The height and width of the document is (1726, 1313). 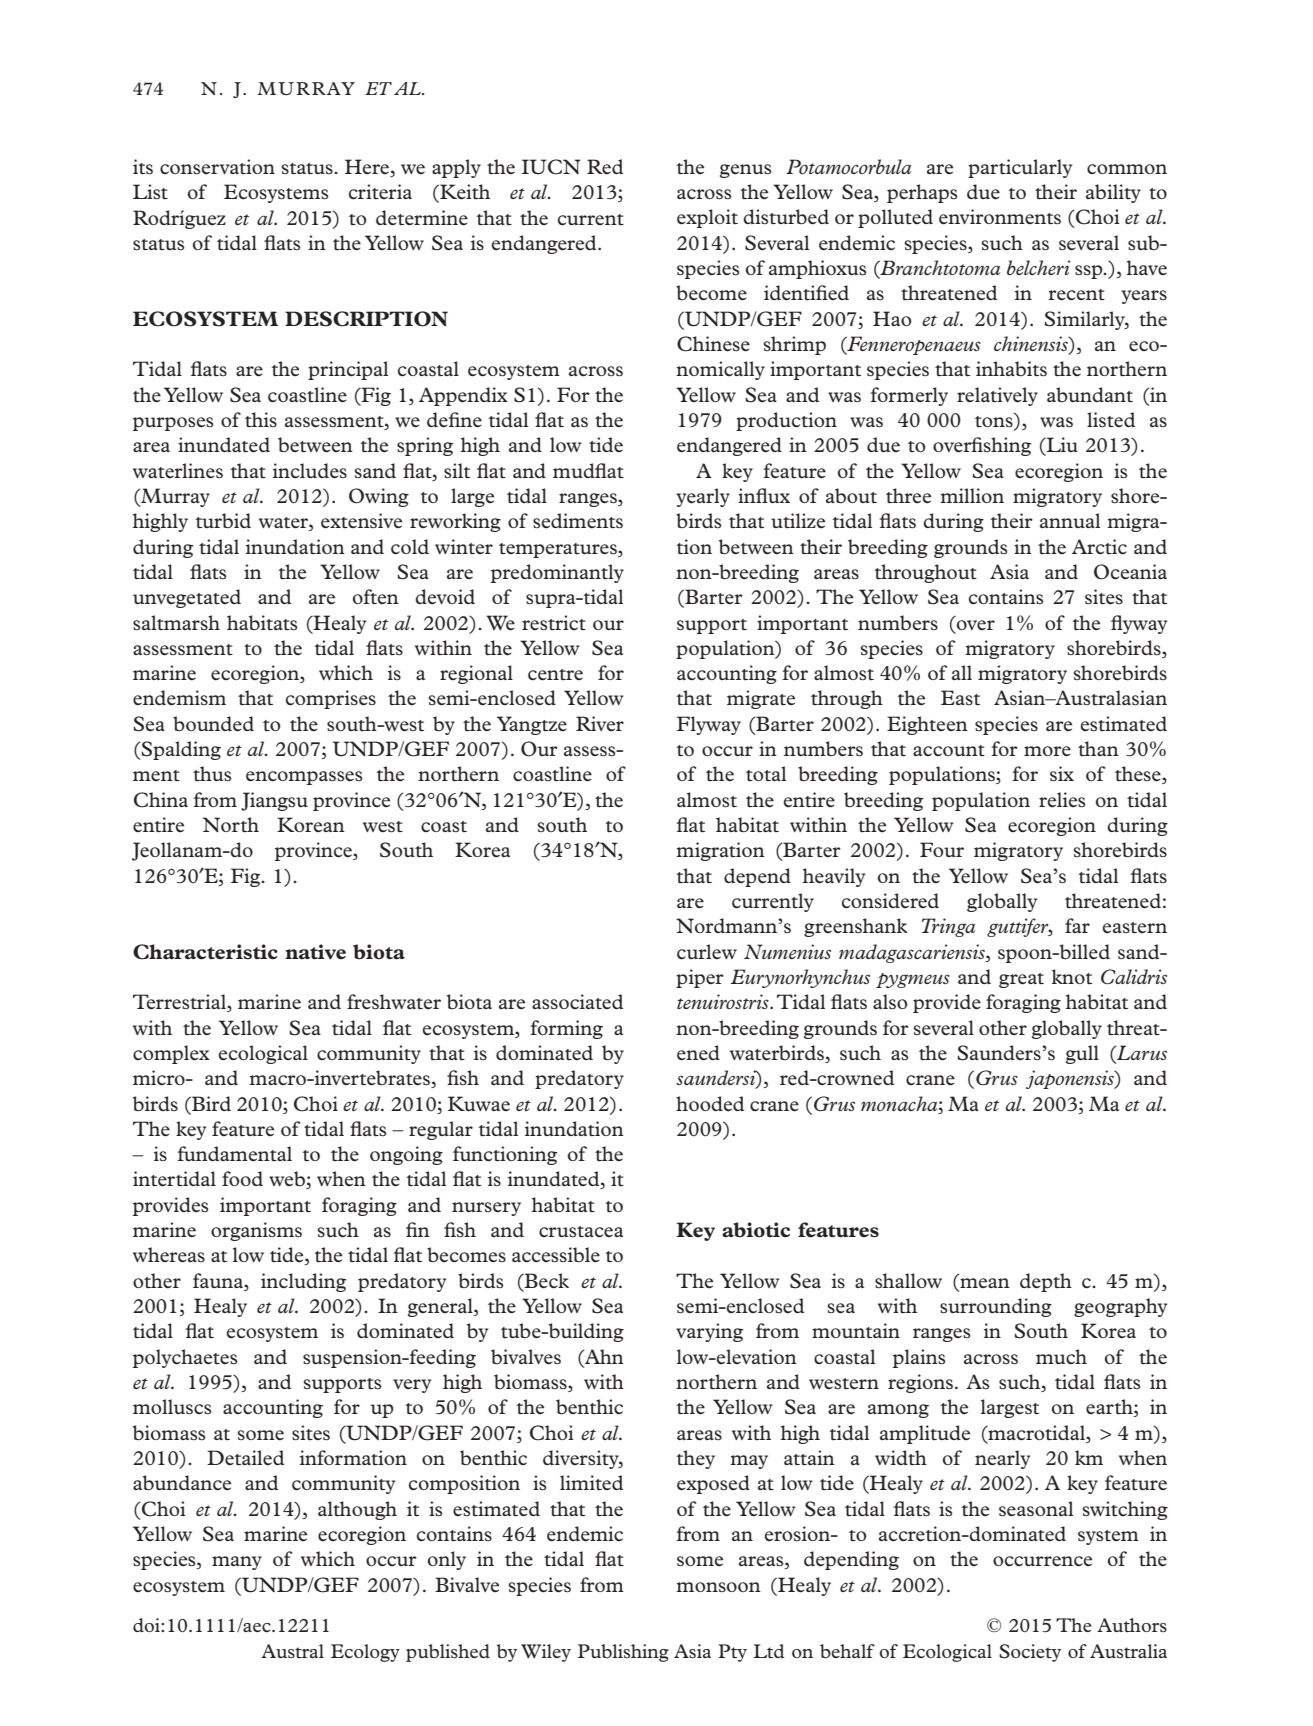 What do you see at coordinates (303, 1282) in the document?
I see `including` at bounding box center [303, 1282].
